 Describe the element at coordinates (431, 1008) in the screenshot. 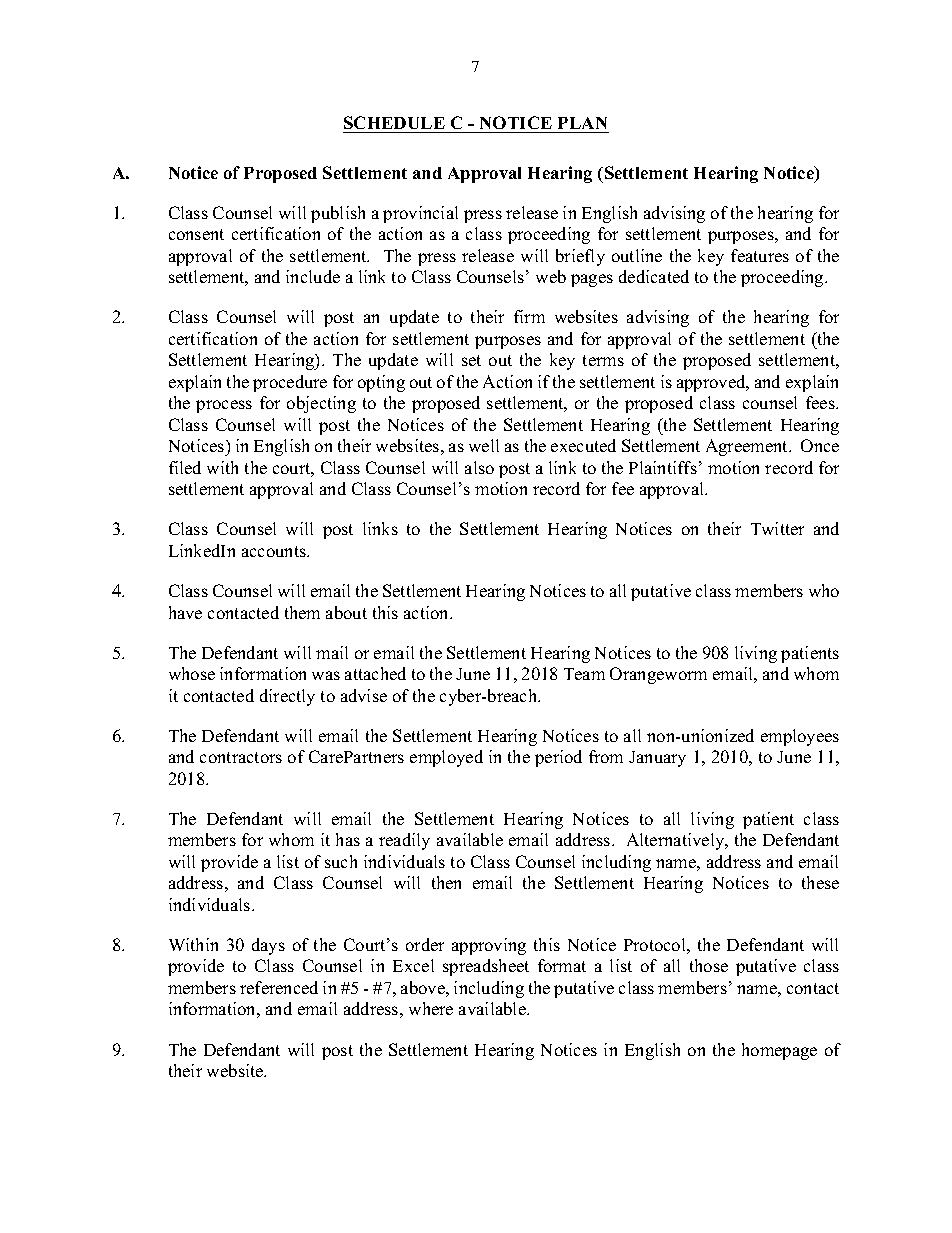

I see `where` at that location.
